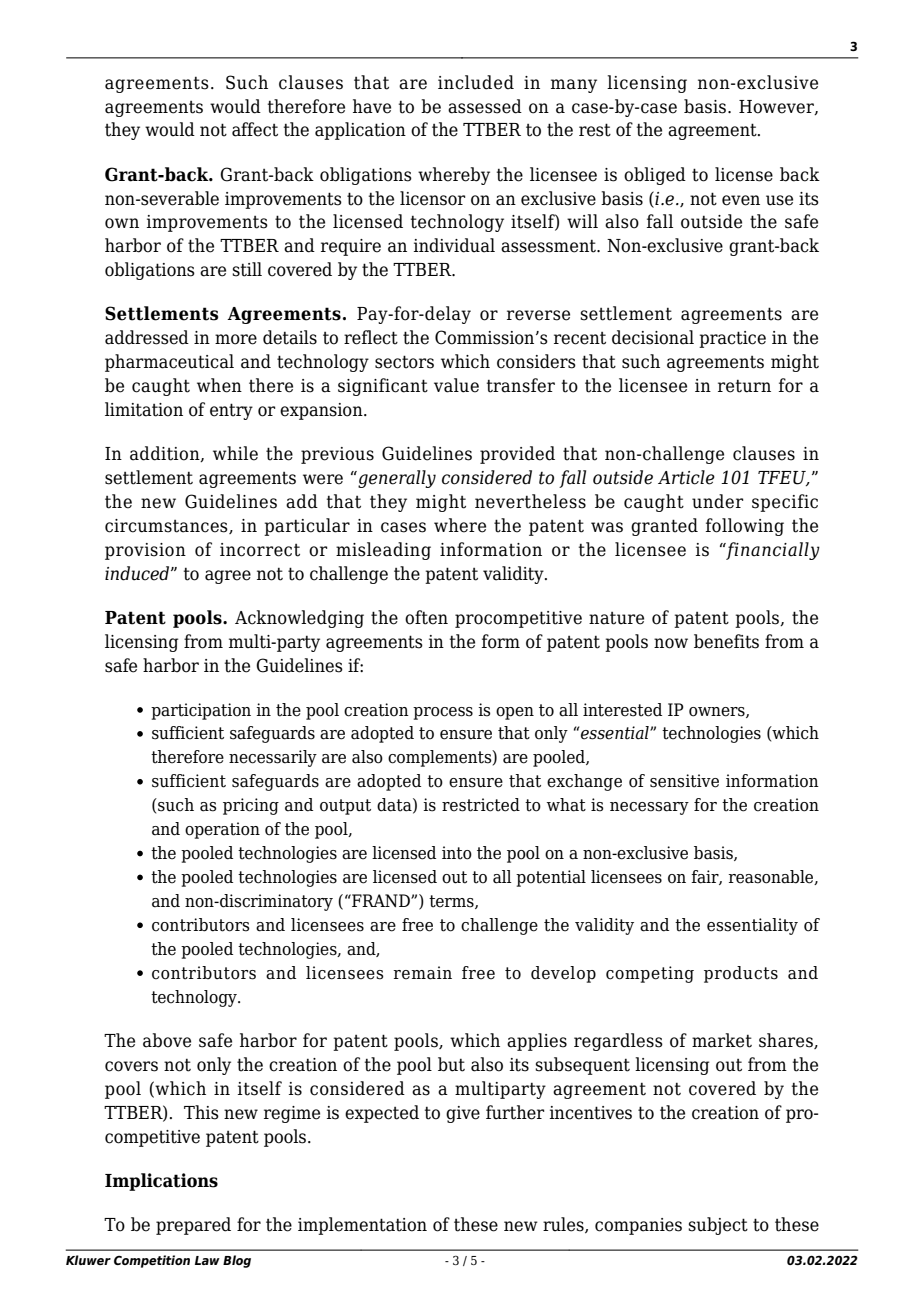 This page has width=924, height=1308. I want to click on prepared, so click(193, 1226).
